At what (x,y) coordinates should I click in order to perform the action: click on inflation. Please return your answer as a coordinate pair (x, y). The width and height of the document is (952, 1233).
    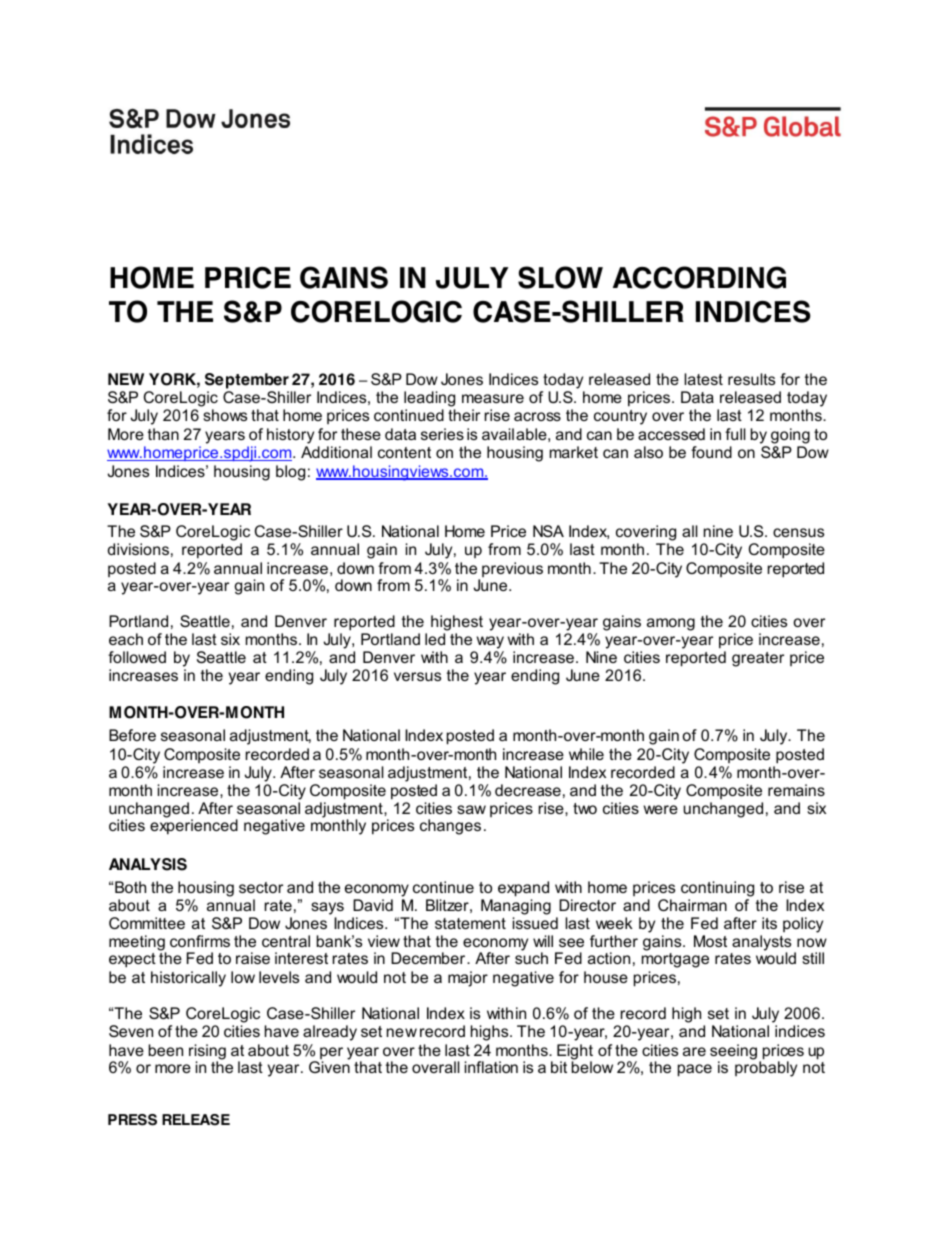
    Looking at the image, I should click on (491, 1067).
